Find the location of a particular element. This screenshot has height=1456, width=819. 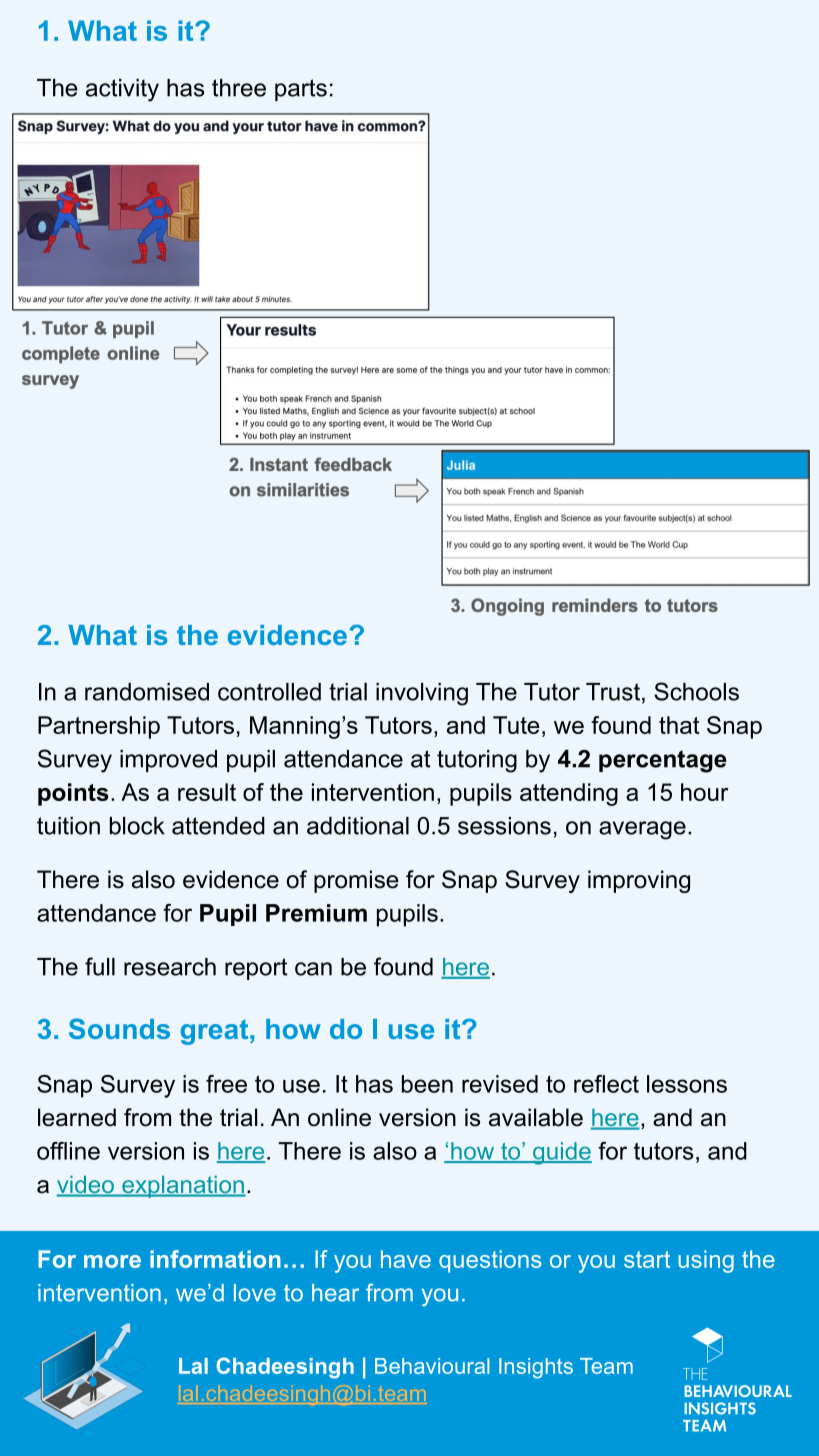

Trust is located at coordinates (613, 692).
